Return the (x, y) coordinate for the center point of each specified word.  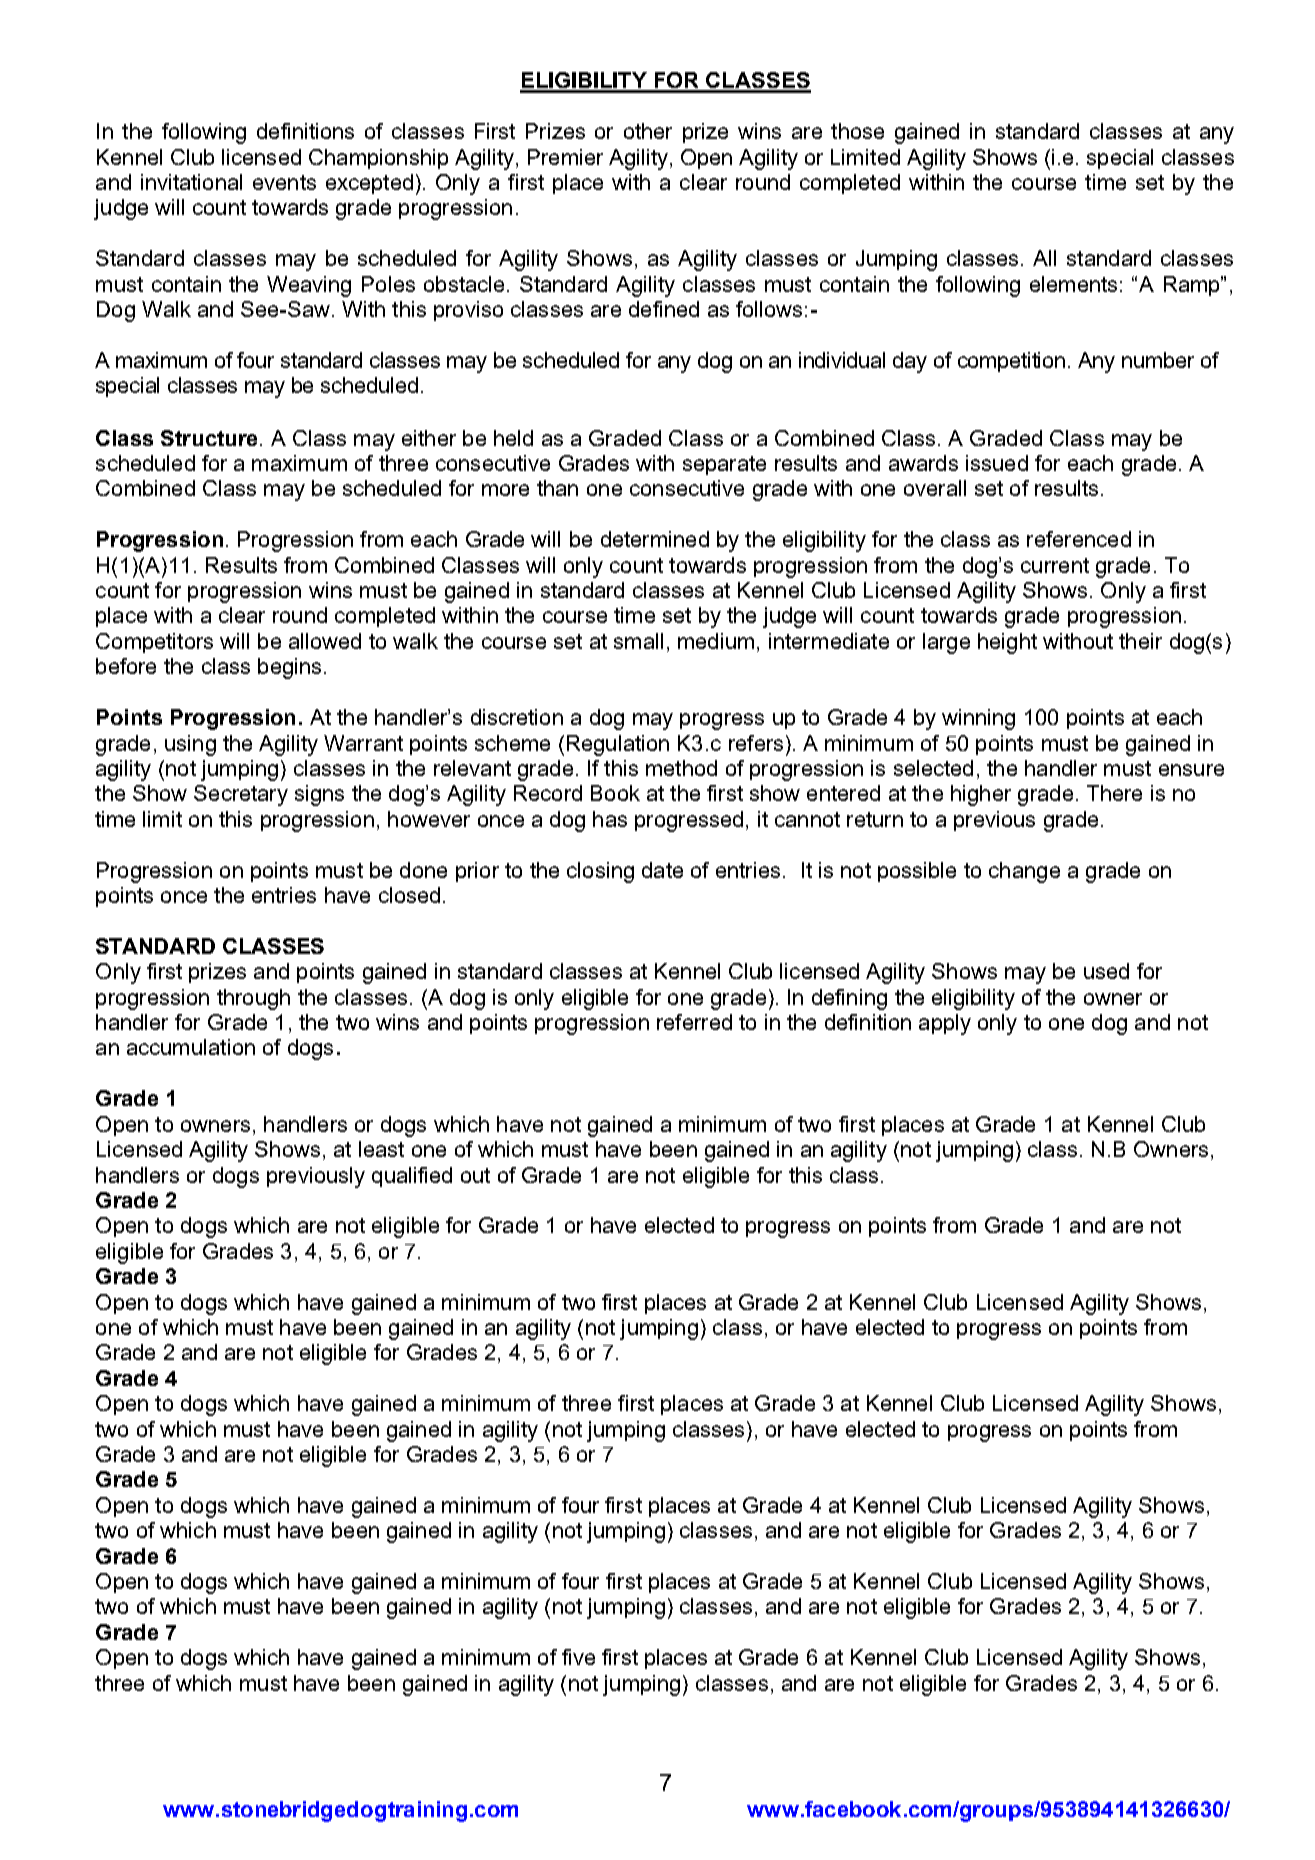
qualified (412, 1177)
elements (1073, 284)
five (578, 1657)
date (662, 870)
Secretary (241, 795)
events (284, 182)
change (1024, 872)
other (648, 131)
